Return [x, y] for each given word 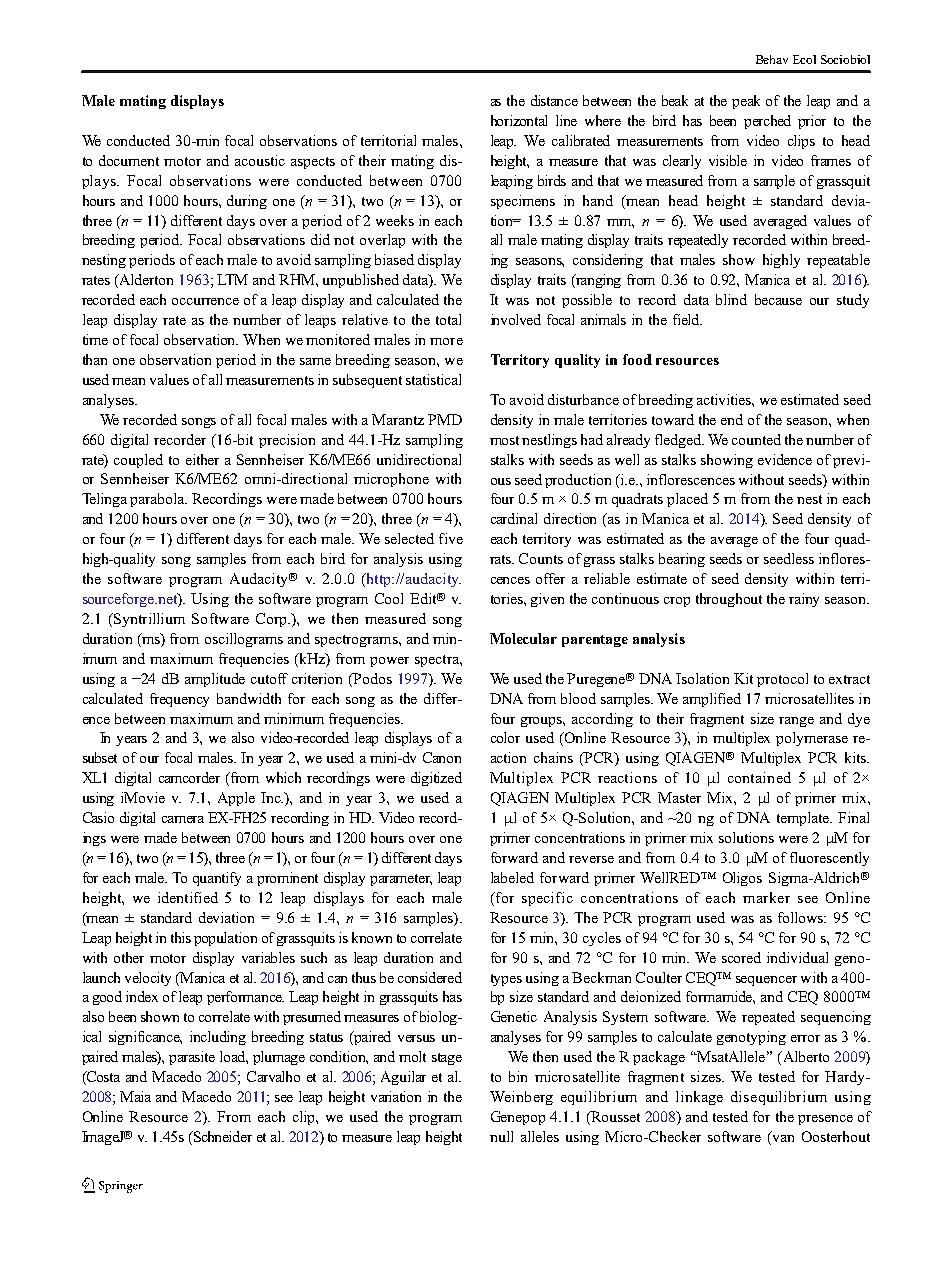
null [501, 1136]
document [129, 160]
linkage [699, 1098]
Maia [135, 1096]
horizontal [519, 120]
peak [746, 102]
